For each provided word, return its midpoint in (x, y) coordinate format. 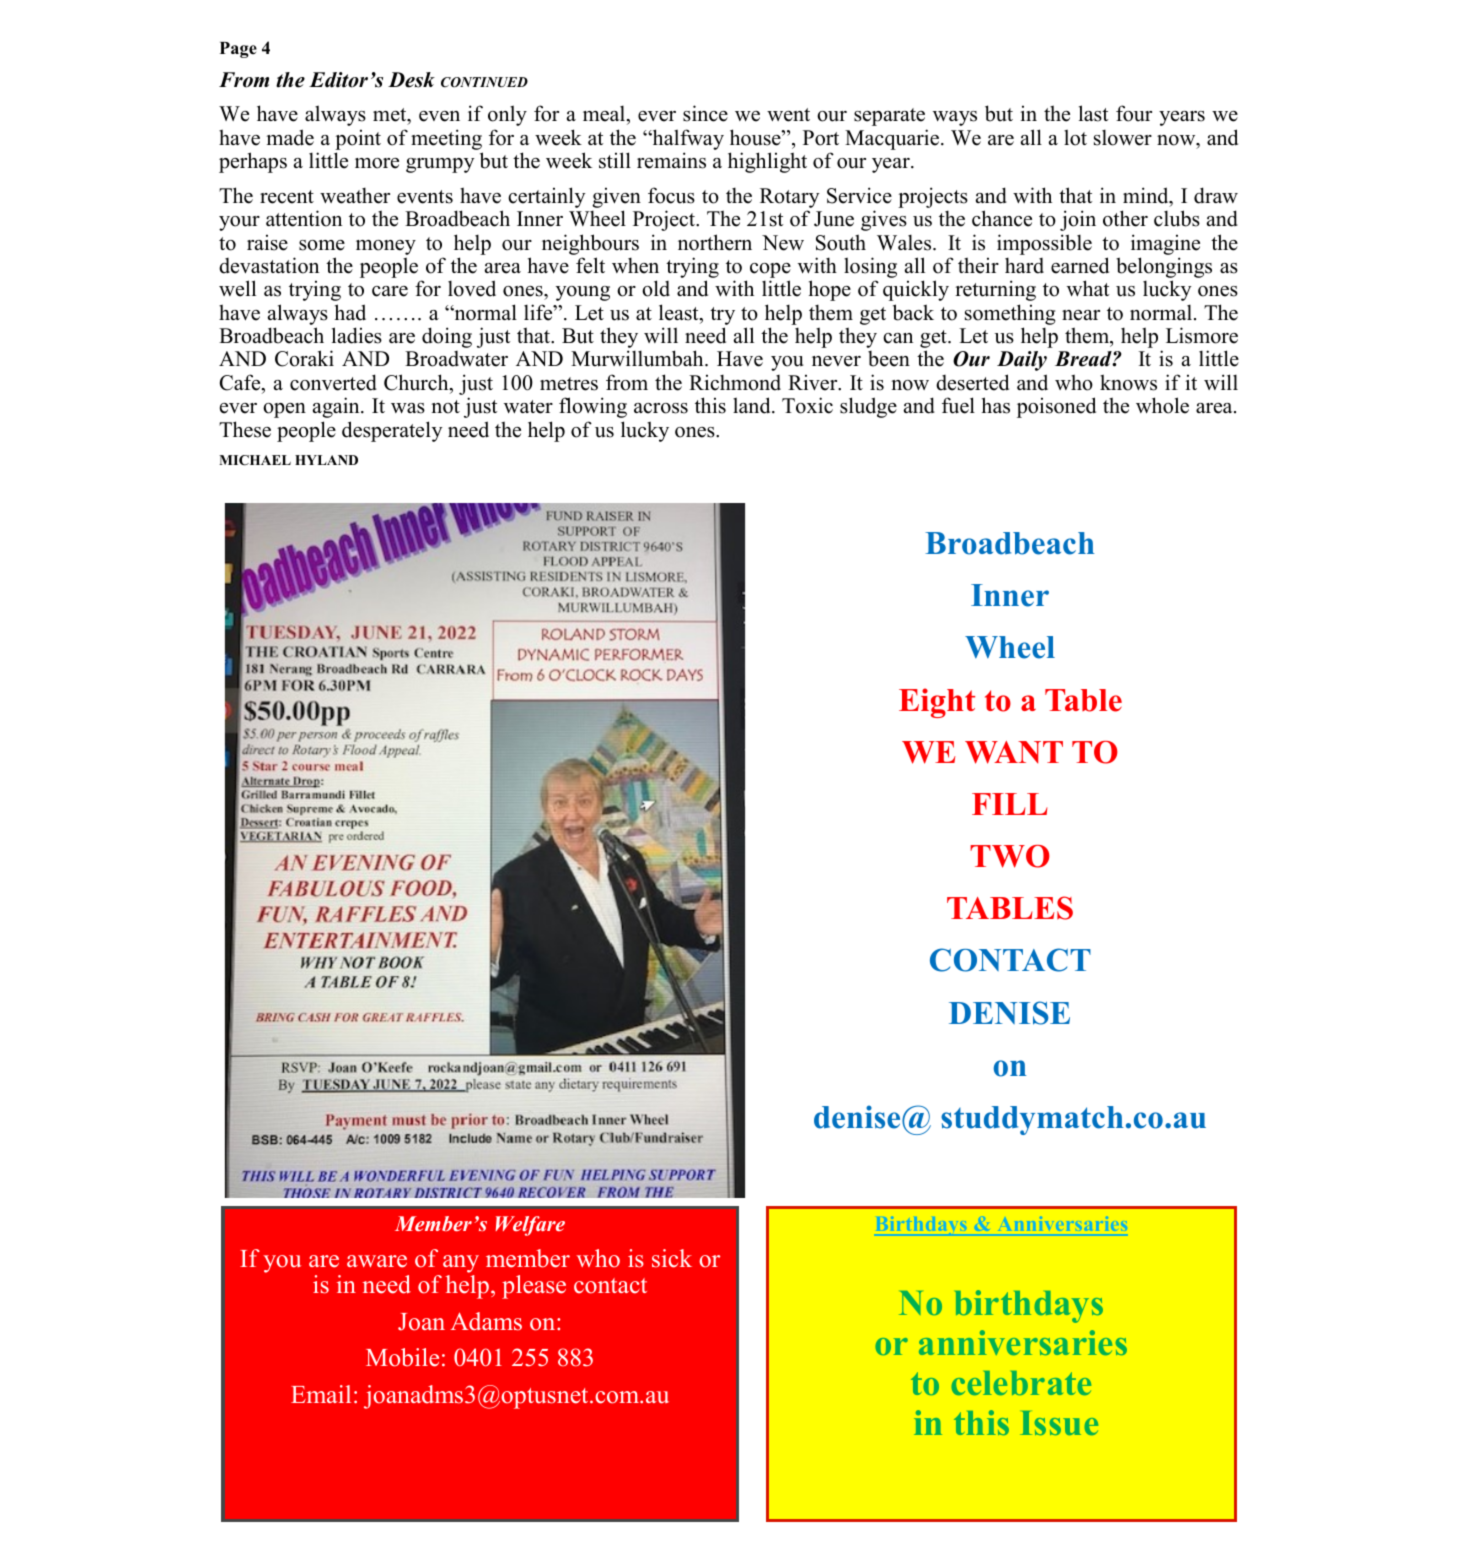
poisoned (1056, 407)
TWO (1010, 856)
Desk (411, 80)
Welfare (530, 1226)
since (705, 113)
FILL (1009, 804)
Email (321, 1394)
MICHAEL (255, 460)
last (1093, 113)
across (661, 408)
